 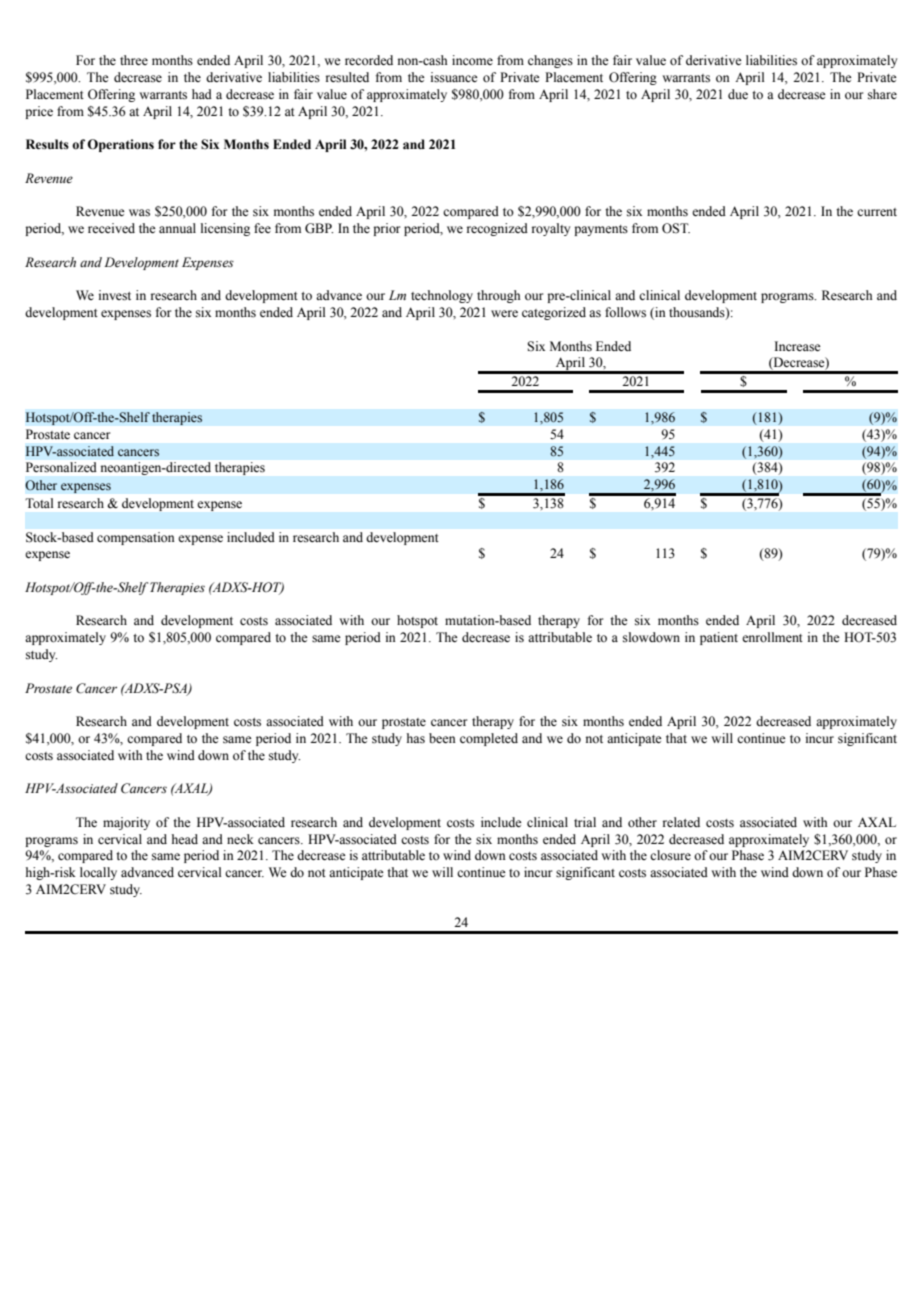 What do you see at coordinates (877, 212) in the document?
I see `current` at bounding box center [877, 212].
